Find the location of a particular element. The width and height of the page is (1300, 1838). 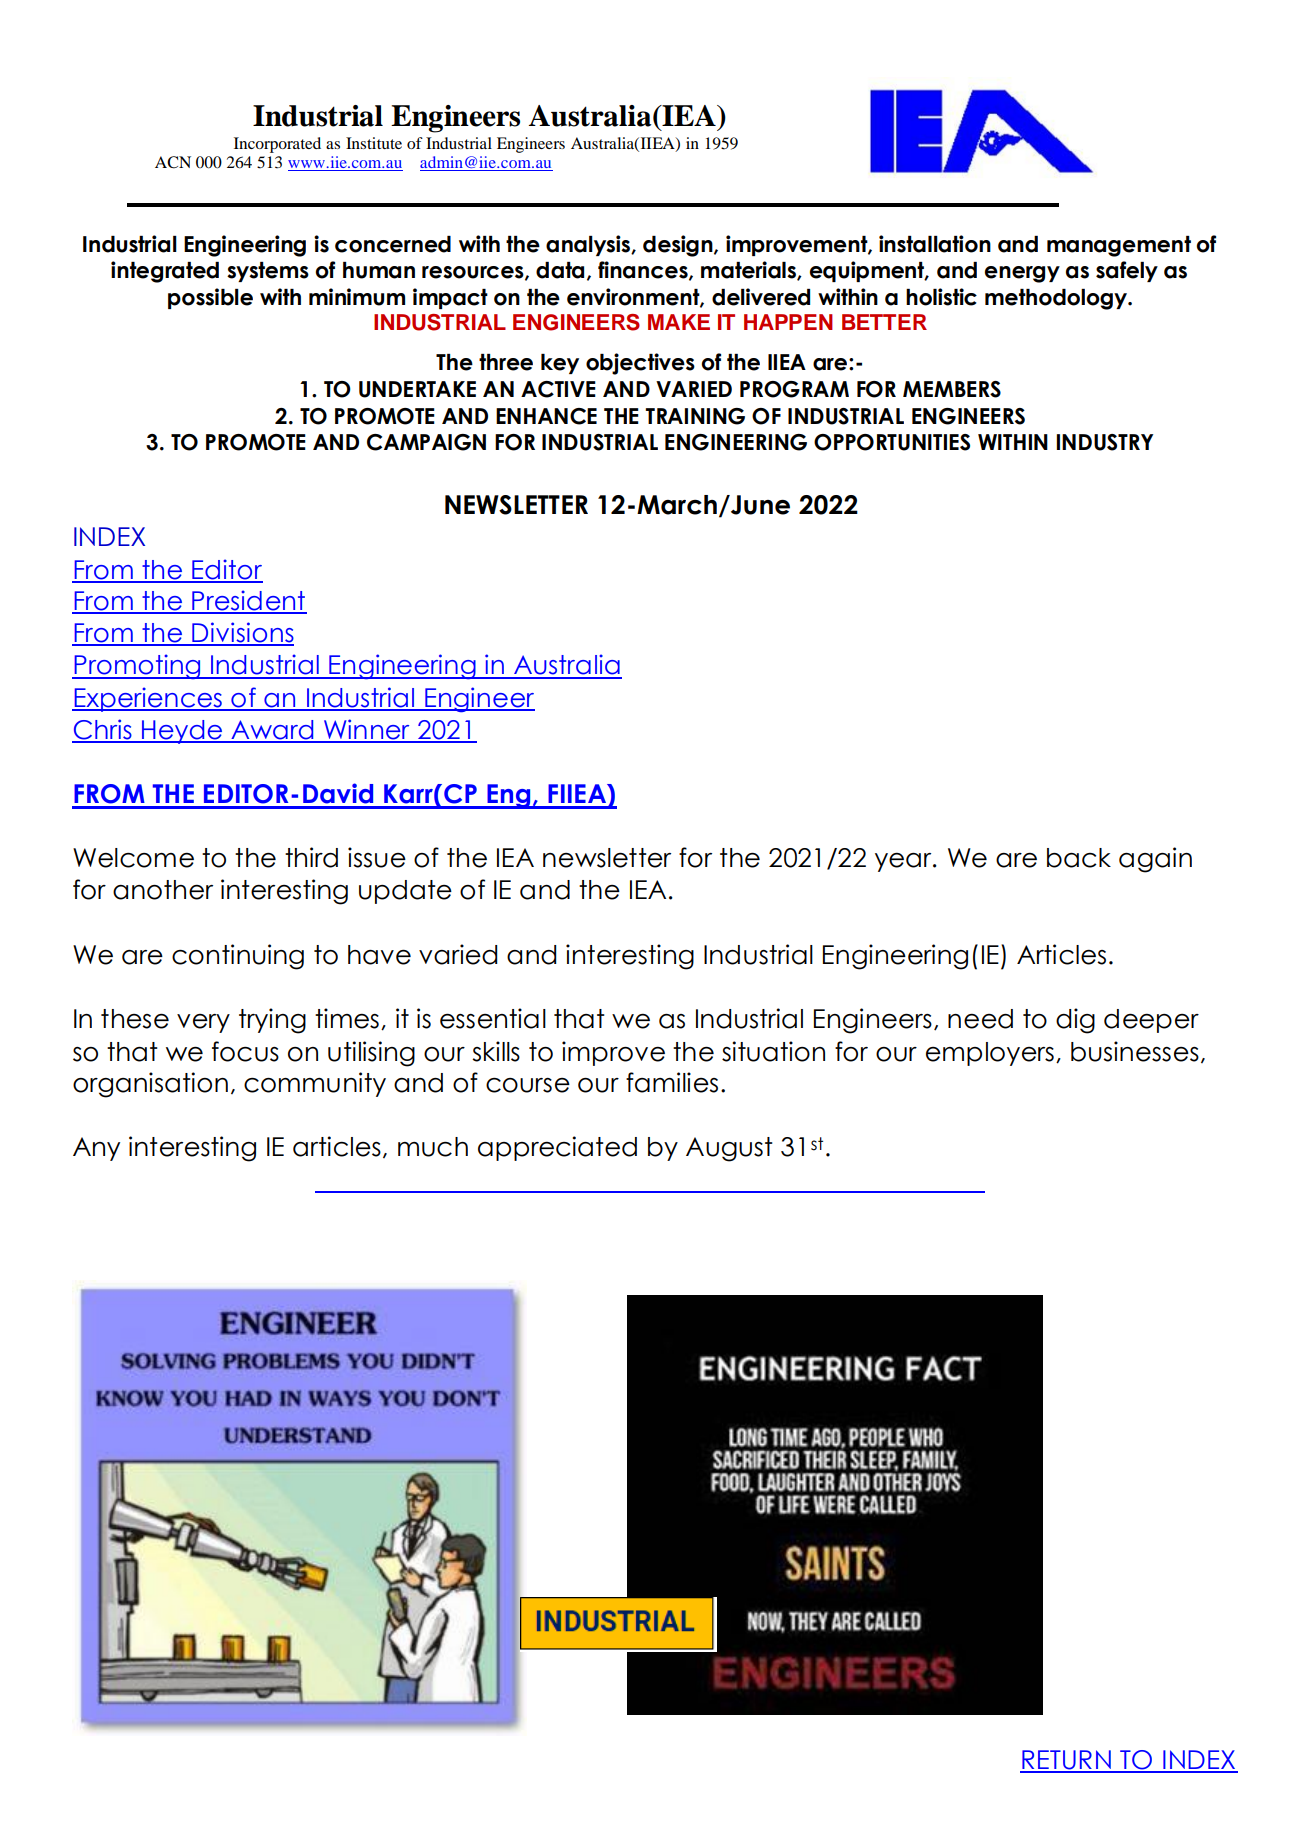

data is located at coordinates (560, 270).
